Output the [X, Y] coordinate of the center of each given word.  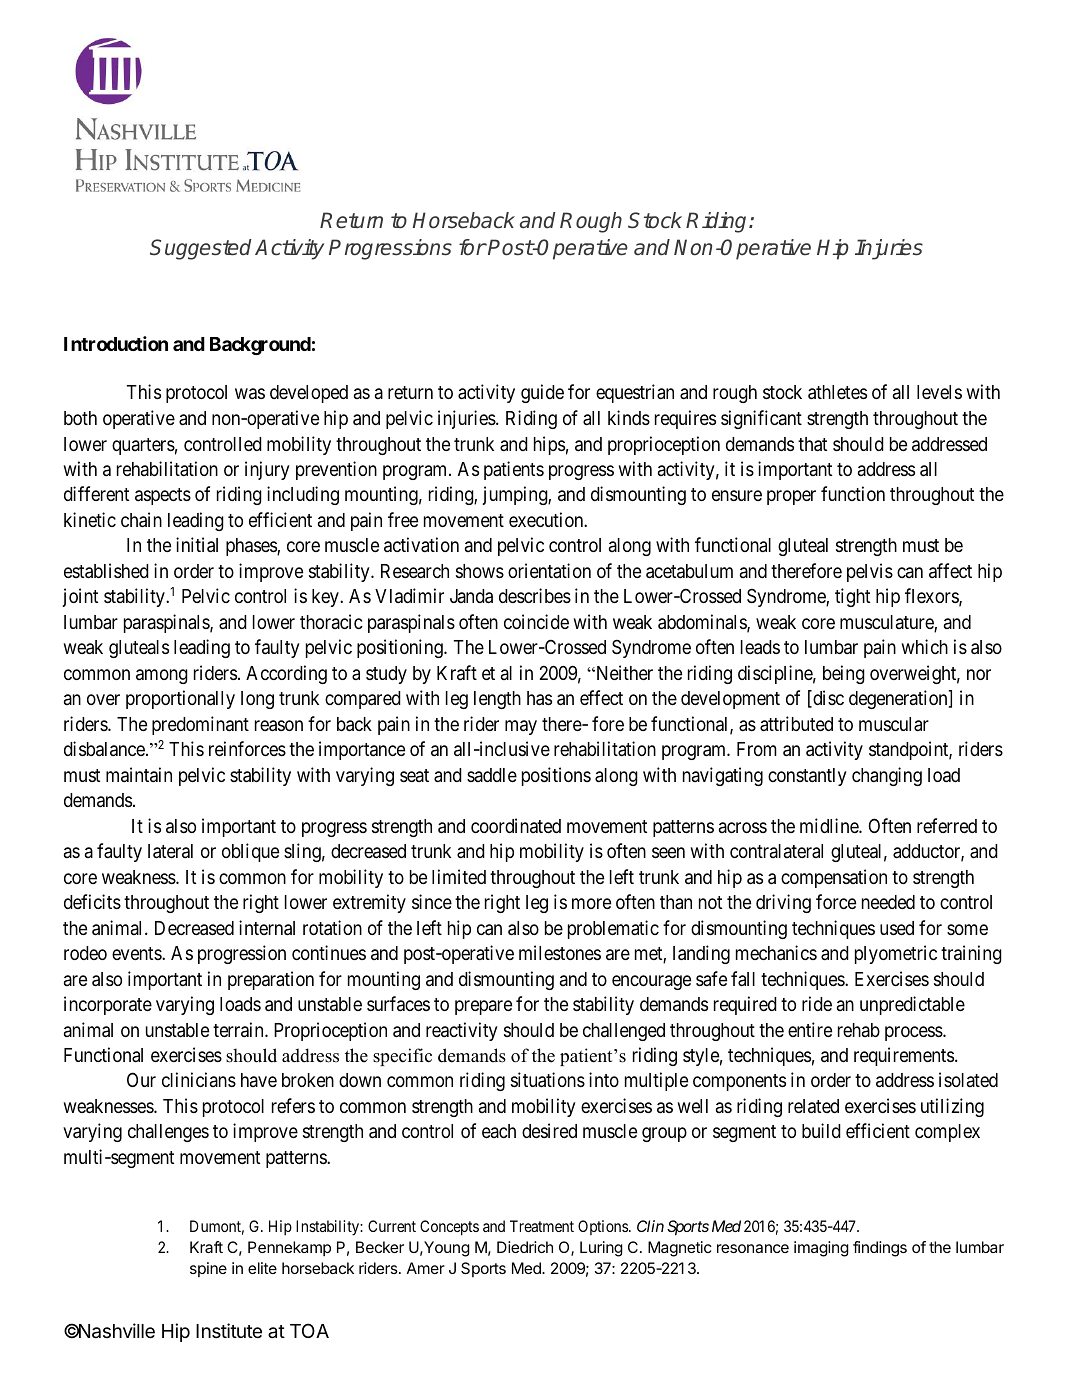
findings [880, 1249]
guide [542, 393]
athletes [837, 392]
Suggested [201, 249]
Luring [601, 1249]
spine [208, 1269]
